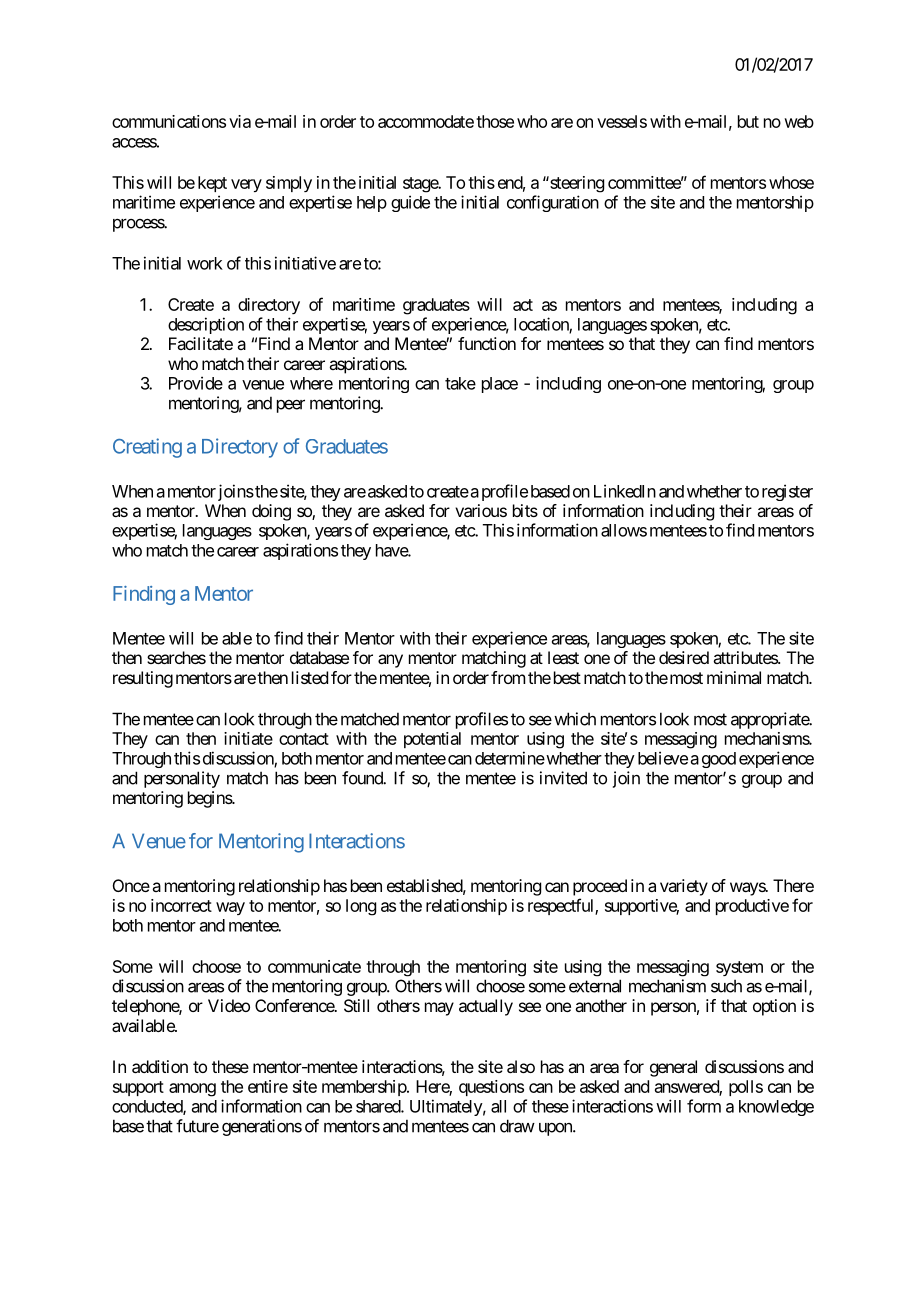  What do you see at coordinates (181, 905) in the screenshot?
I see `incorrect` at bounding box center [181, 905].
